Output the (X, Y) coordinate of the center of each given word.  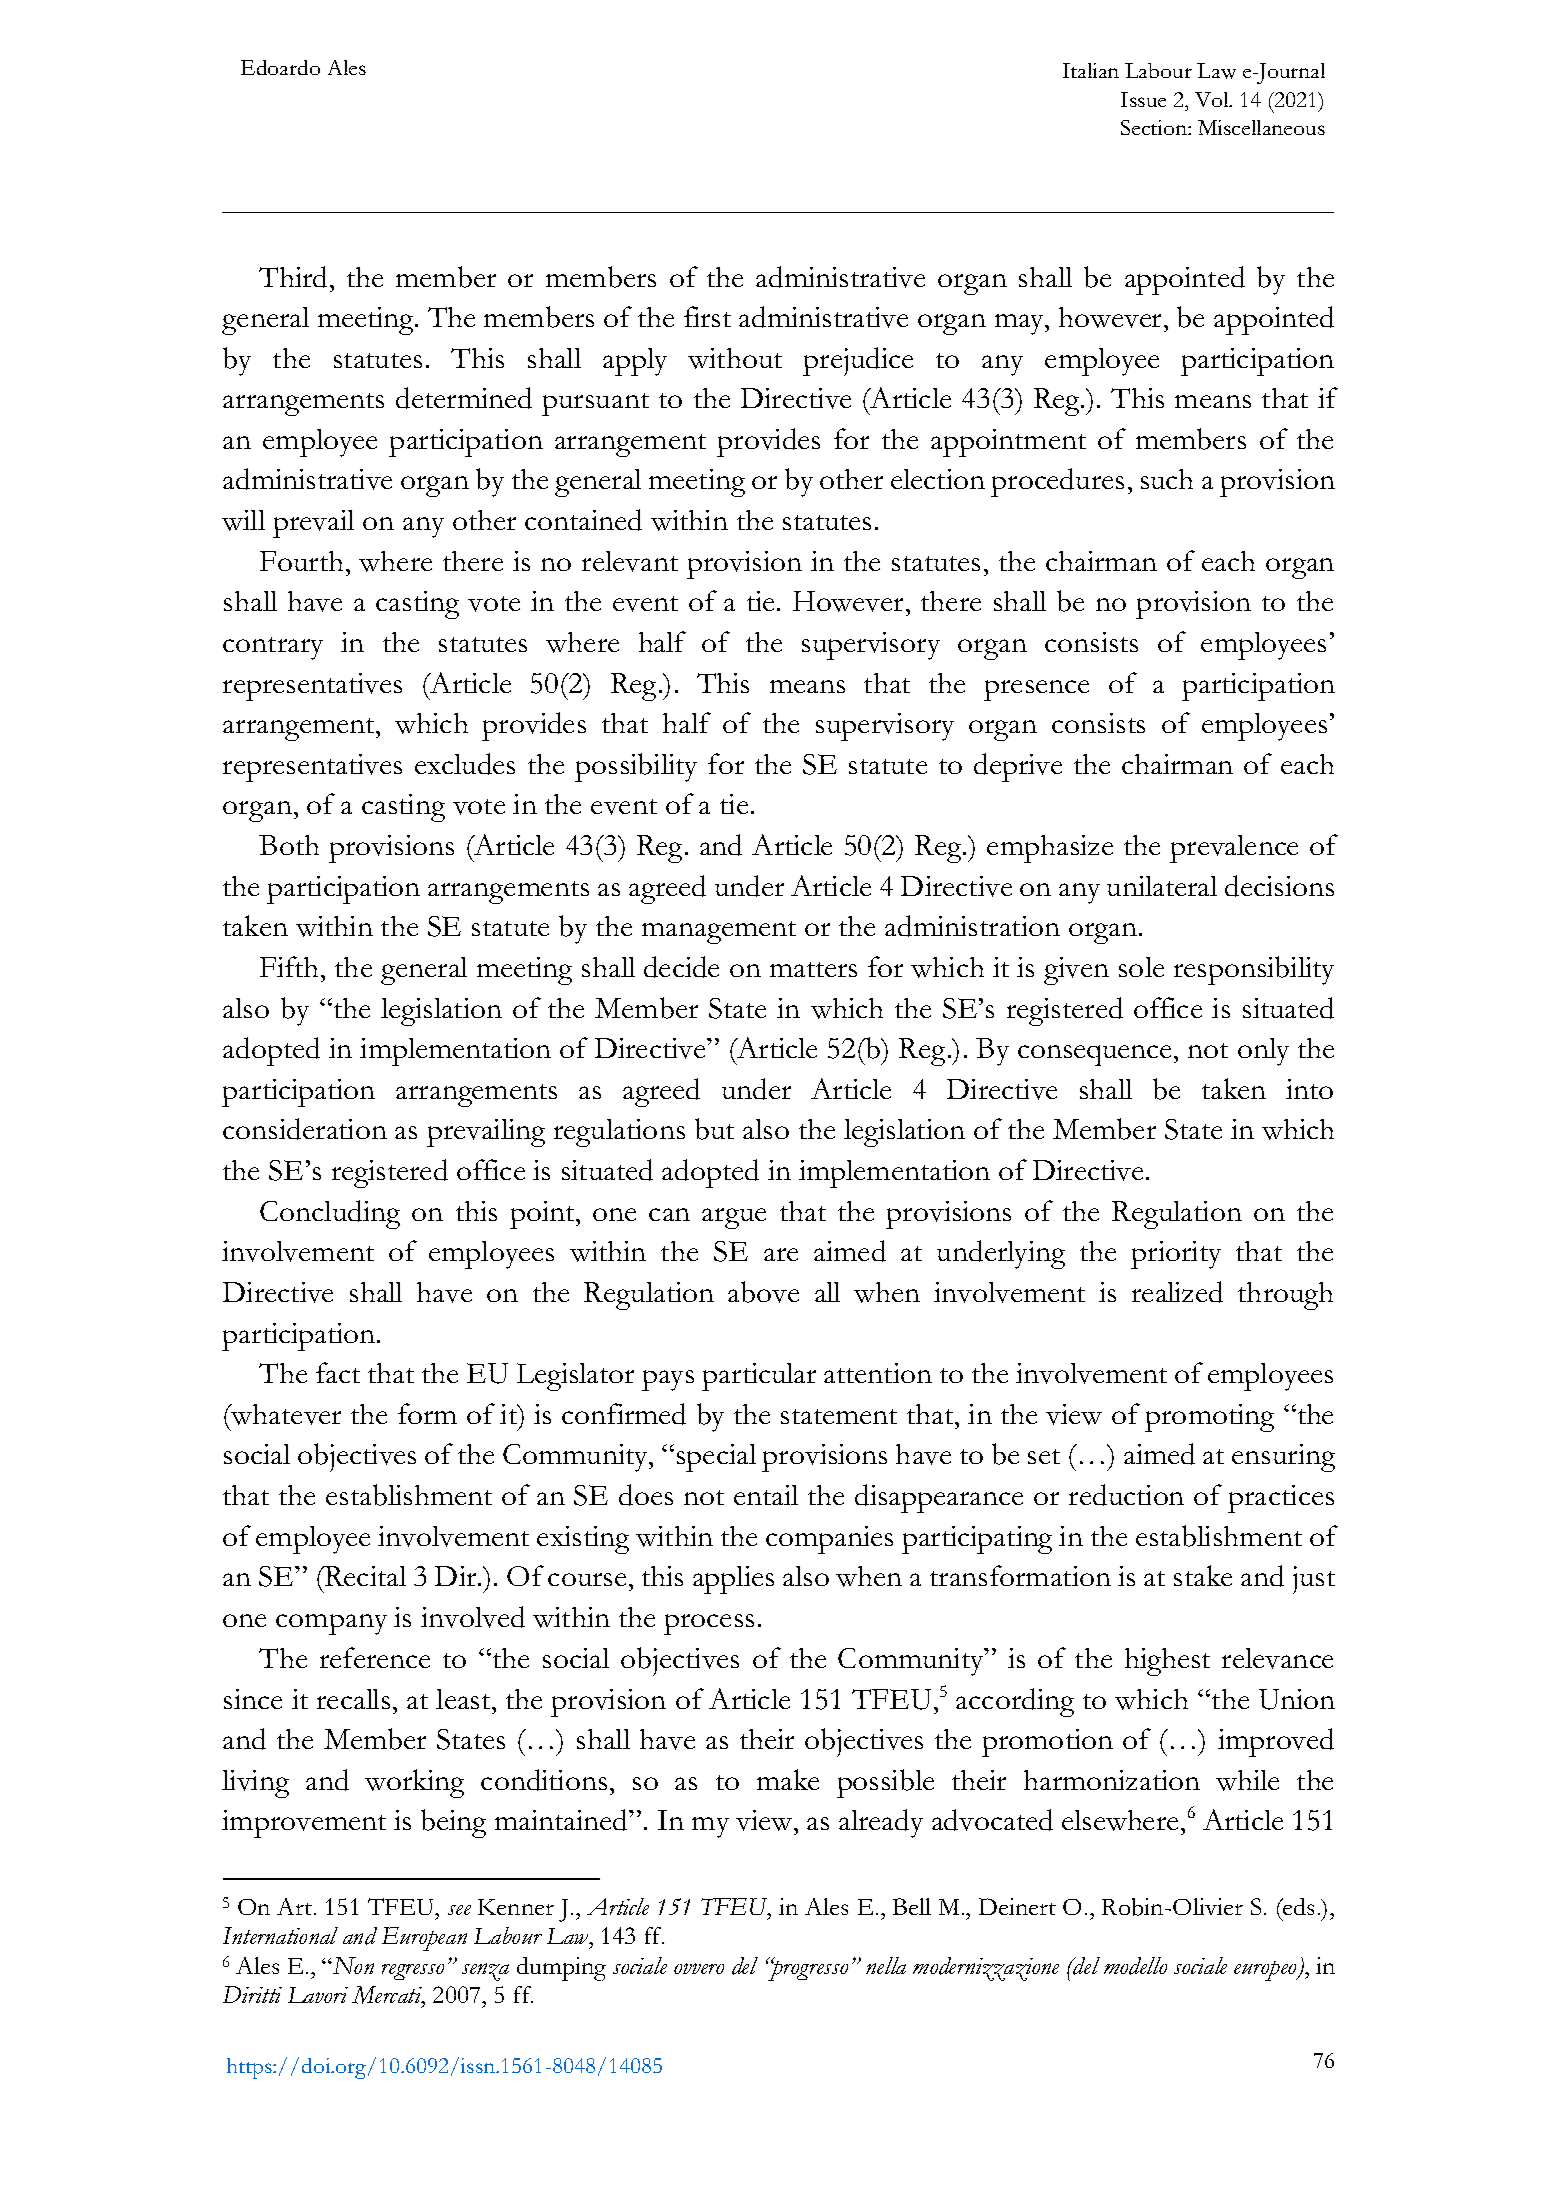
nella (886, 1965)
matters (813, 969)
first (707, 316)
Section (1155, 127)
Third (295, 277)
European (424, 1939)
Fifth (291, 966)
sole (1141, 967)
